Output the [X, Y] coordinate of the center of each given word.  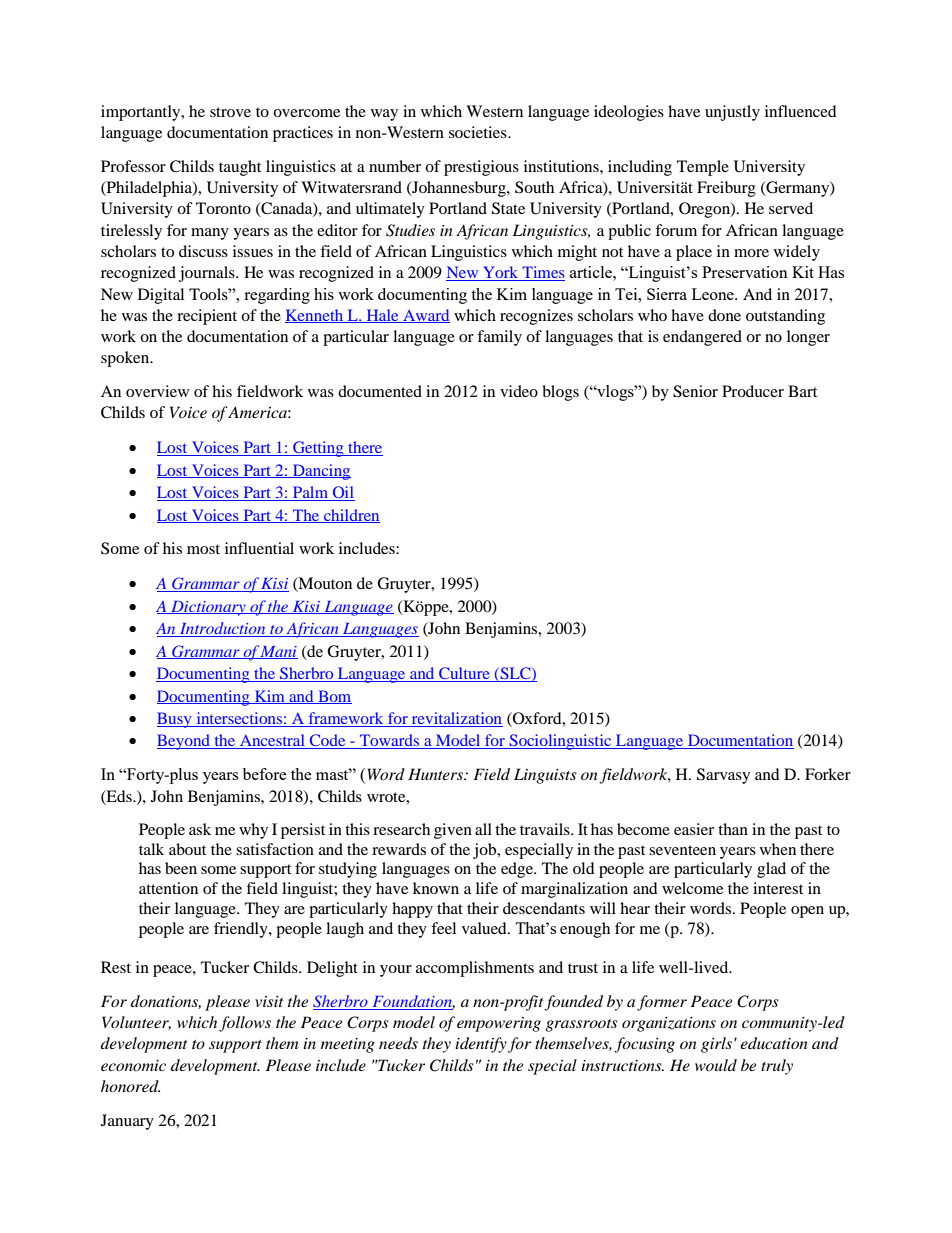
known [436, 888]
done [724, 315]
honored [130, 1086]
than [733, 829]
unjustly [732, 113]
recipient [207, 317]
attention [168, 888]
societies [479, 132]
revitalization [456, 719]
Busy [175, 720]
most [203, 549]
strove [230, 112]
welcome [692, 888]
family [499, 338]
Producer [753, 391]
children [351, 516]
